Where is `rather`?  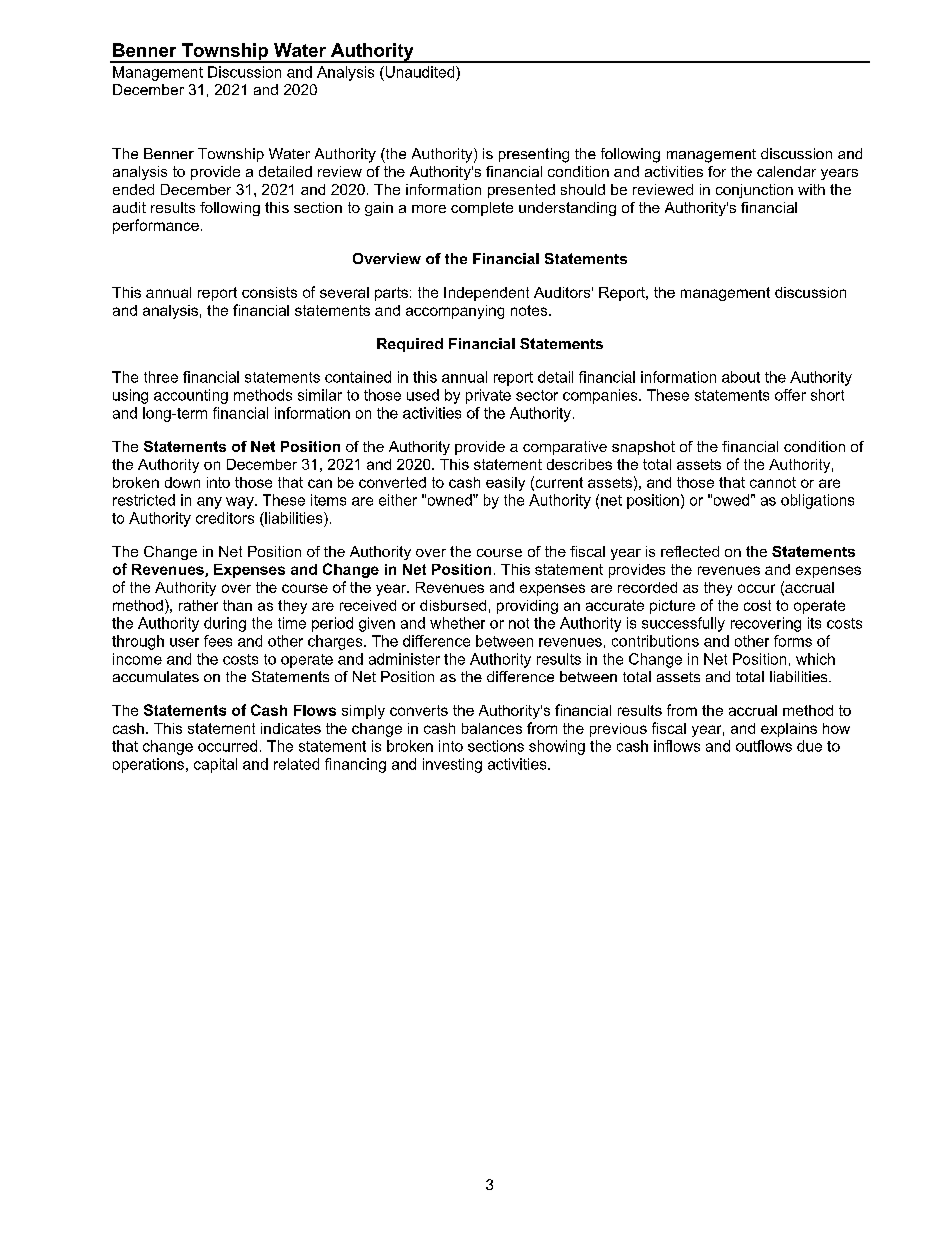 rather is located at coordinates (198, 605).
